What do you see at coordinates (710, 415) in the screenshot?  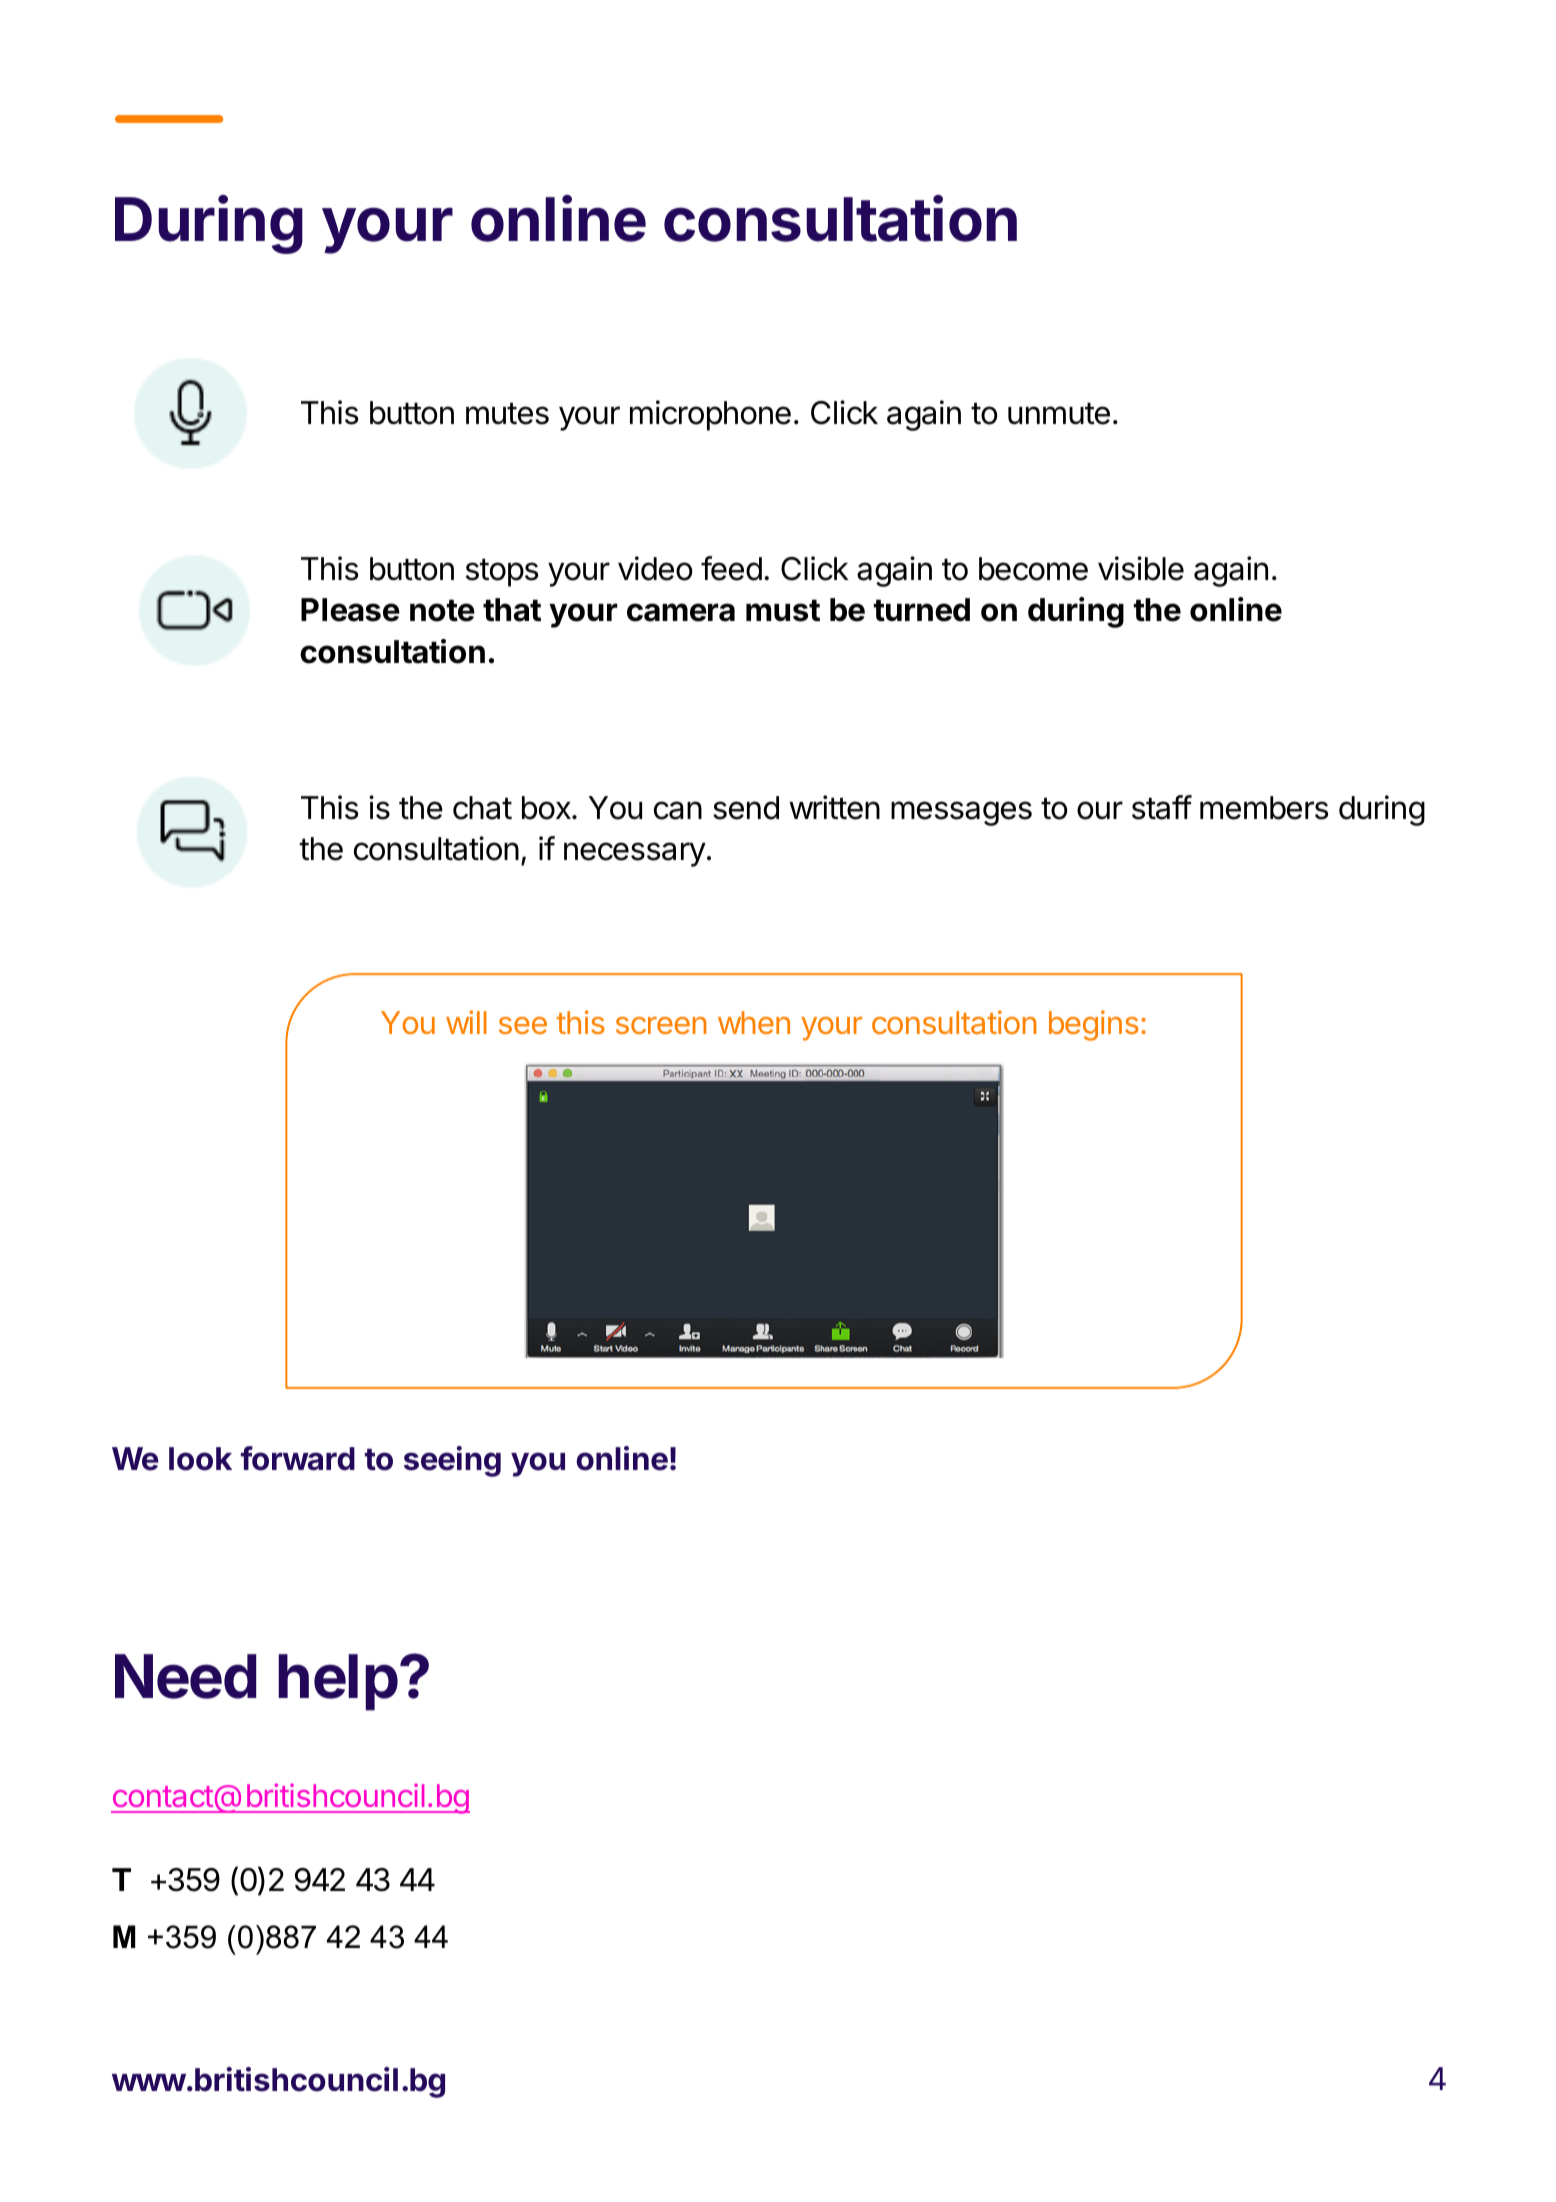 I see `microphone` at bounding box center [710, 415].
